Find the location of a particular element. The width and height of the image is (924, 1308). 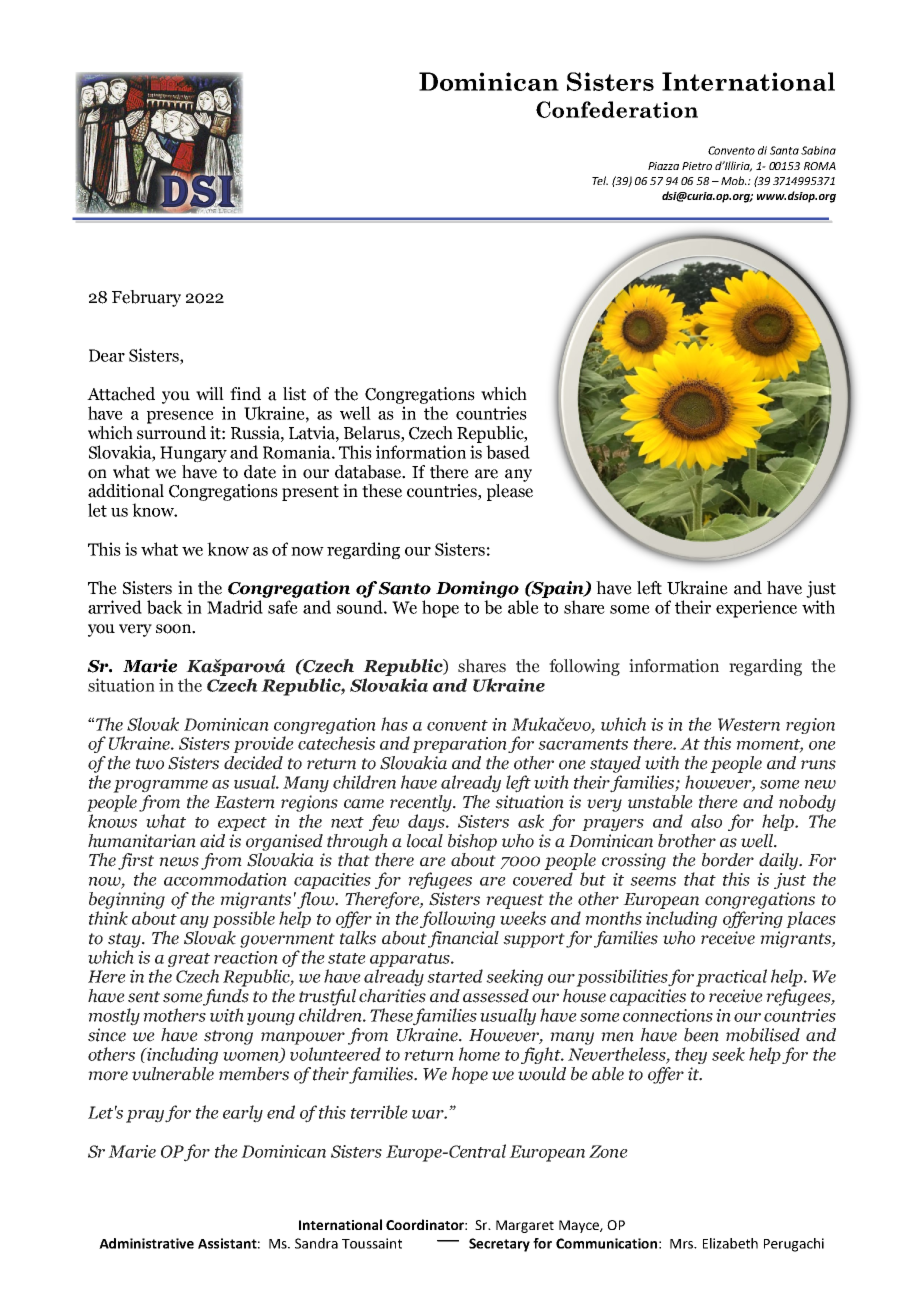

Pietro is located at coordinates (697, 166).
